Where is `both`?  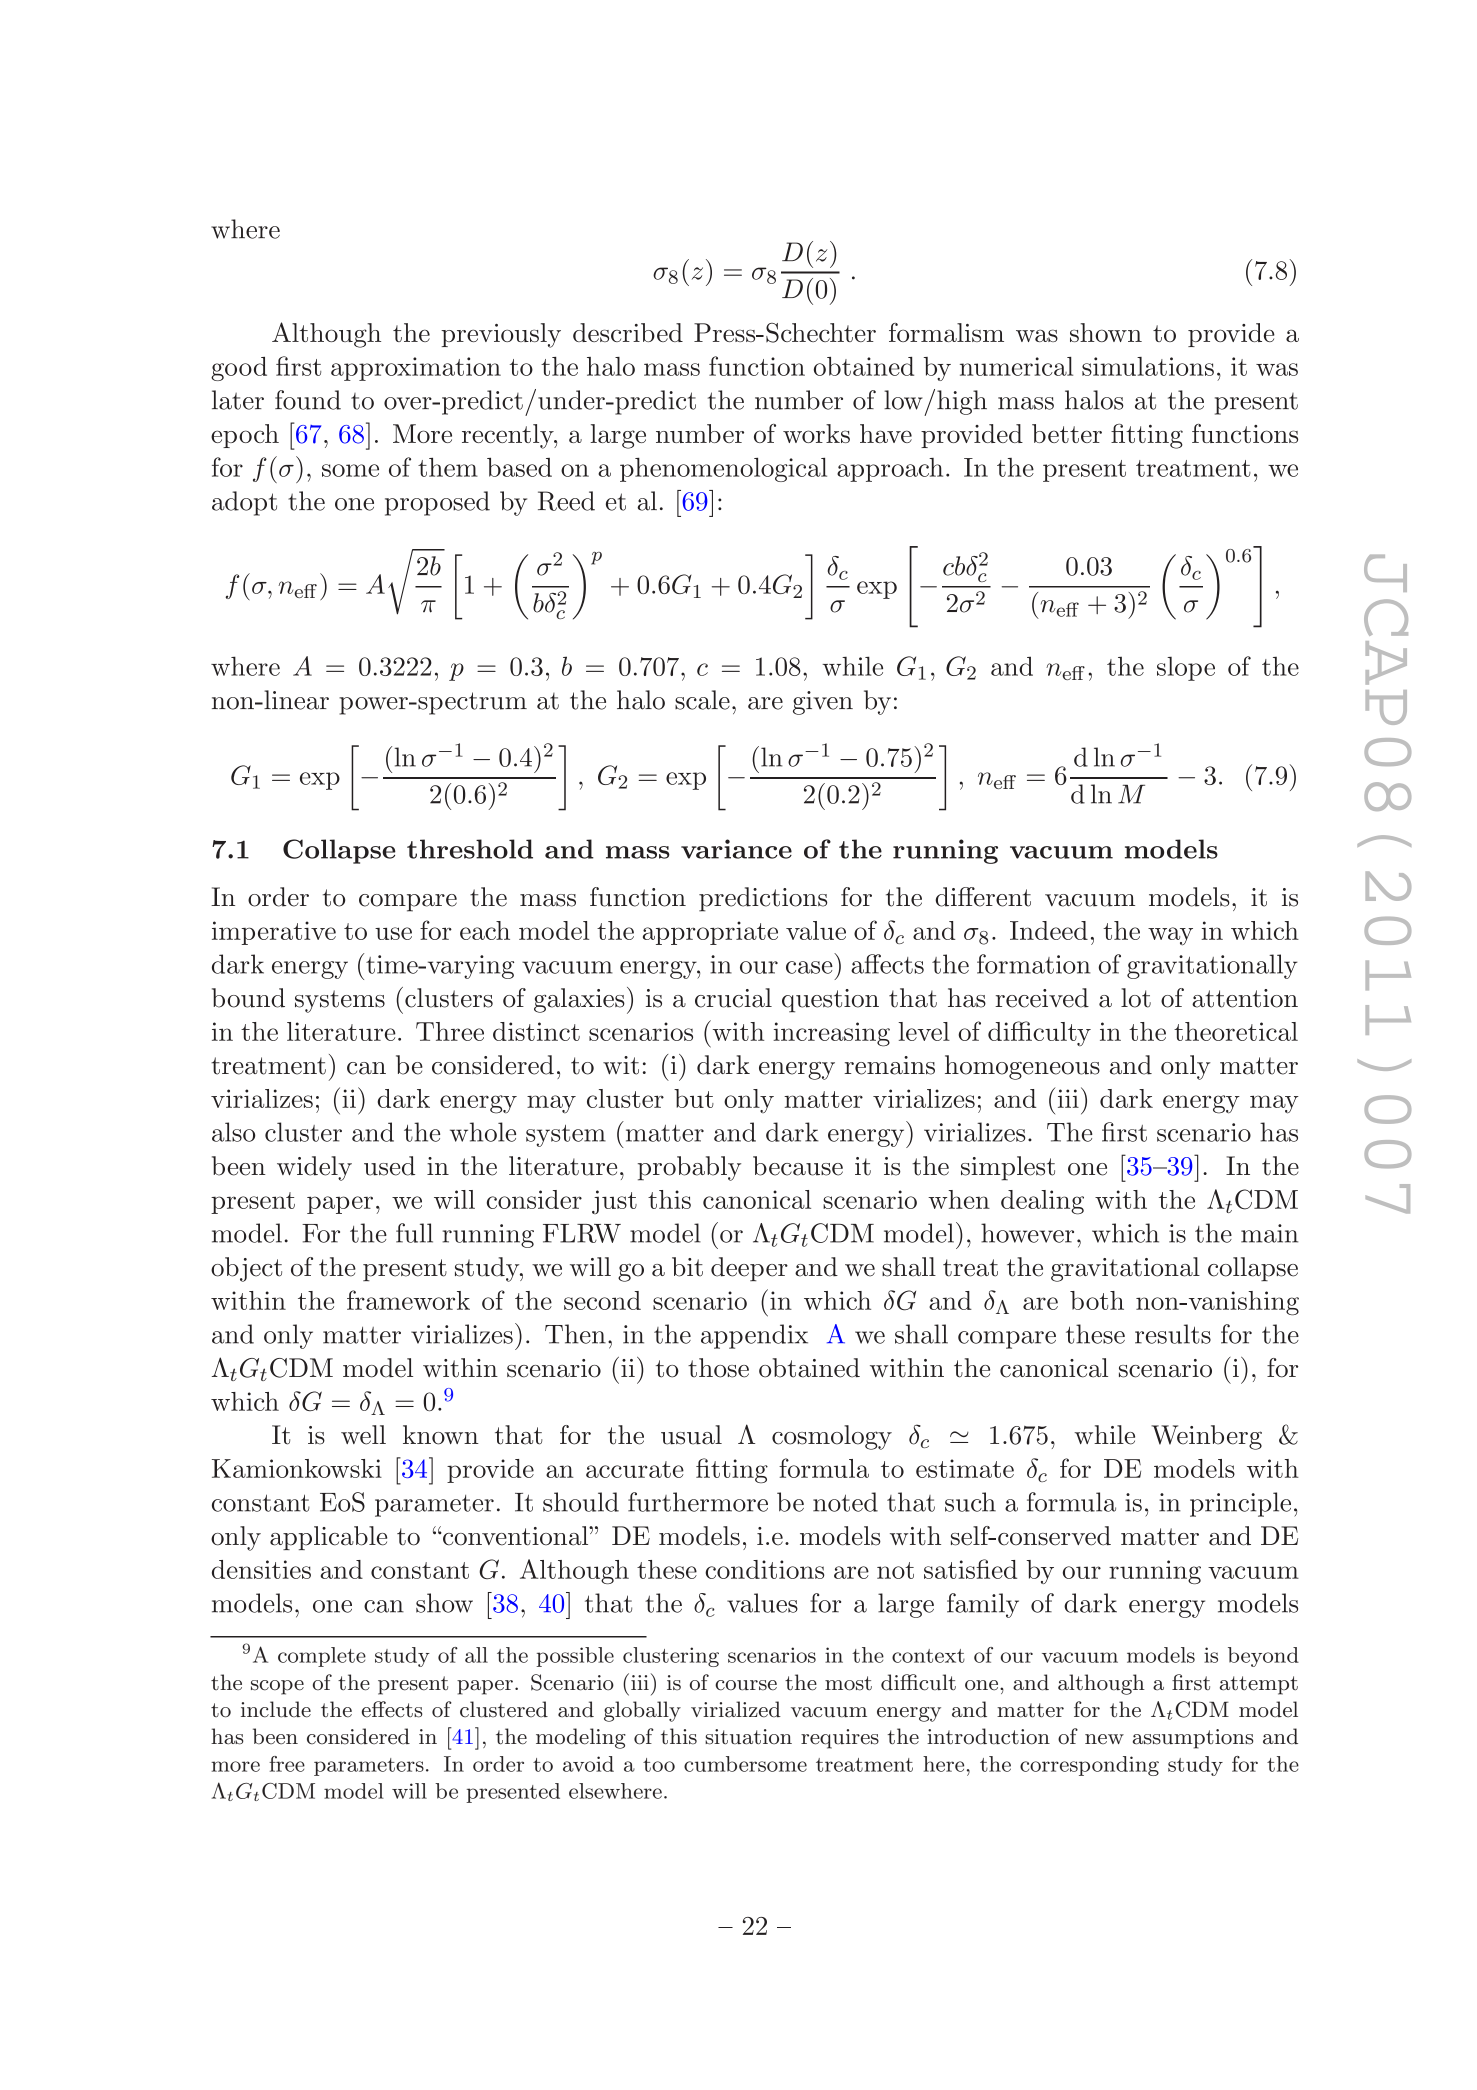
both is located at coordinates (1097, 1300).
